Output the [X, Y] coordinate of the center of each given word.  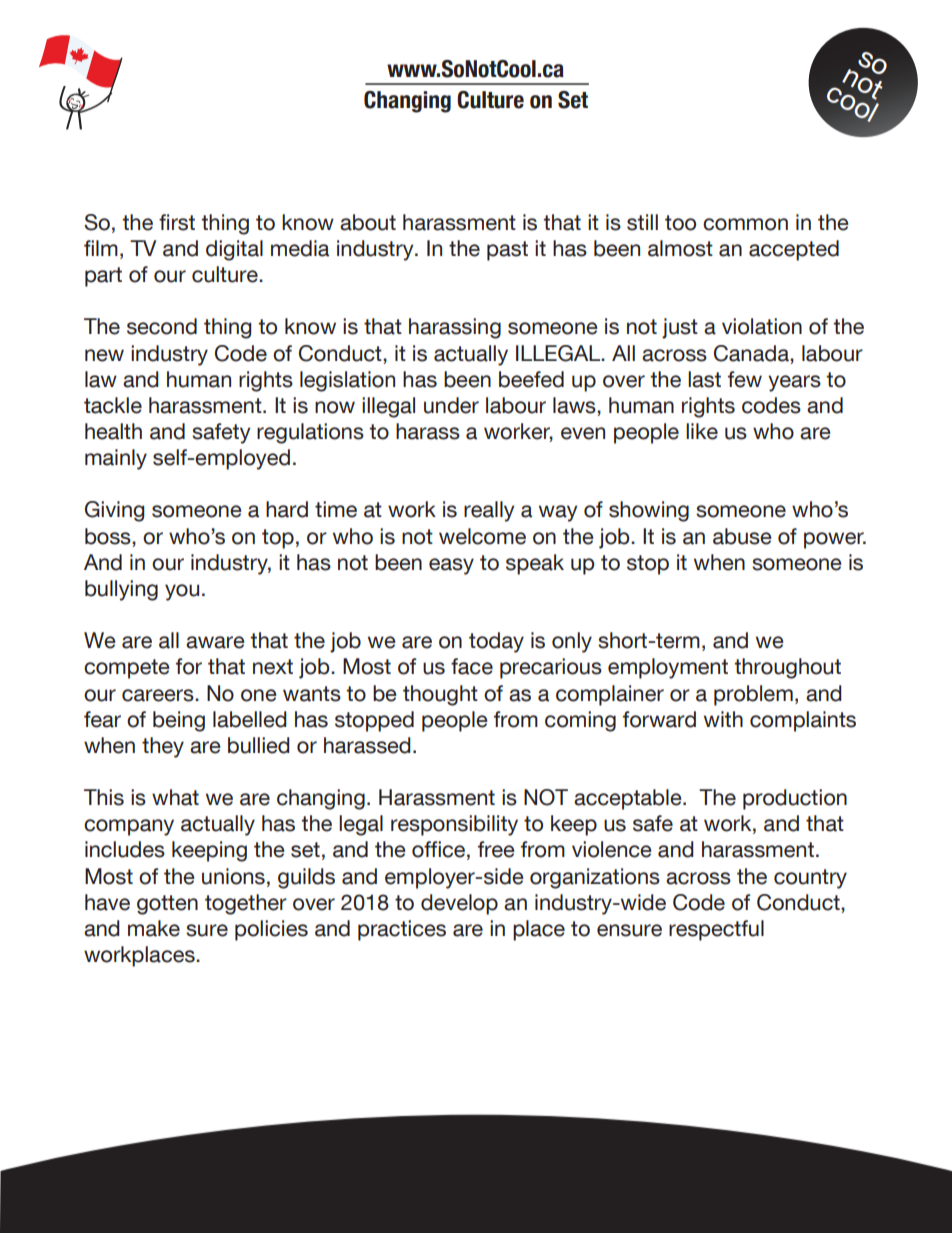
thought [440, 695]
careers [159, 695]
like [702, 431]
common [745, 224]
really [489, 511]
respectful [716, 930]
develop [459, 904]
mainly [116, 459]
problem [753, 695]
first [177, 222]
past [507, 251]
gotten [167, 905]
